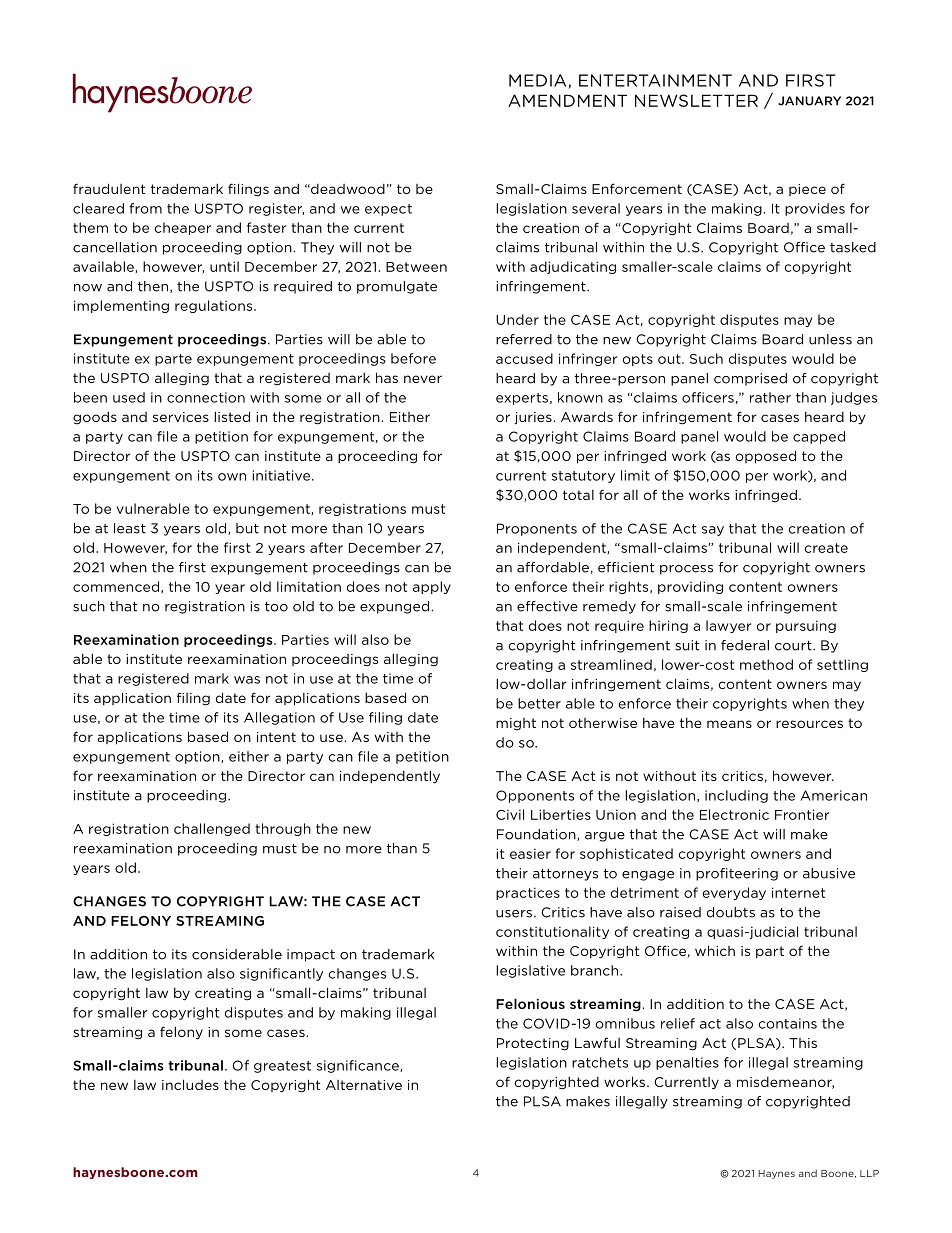  Describe the element at coordinates (109, 188) in the image. I see `fraudulent` at that location.
